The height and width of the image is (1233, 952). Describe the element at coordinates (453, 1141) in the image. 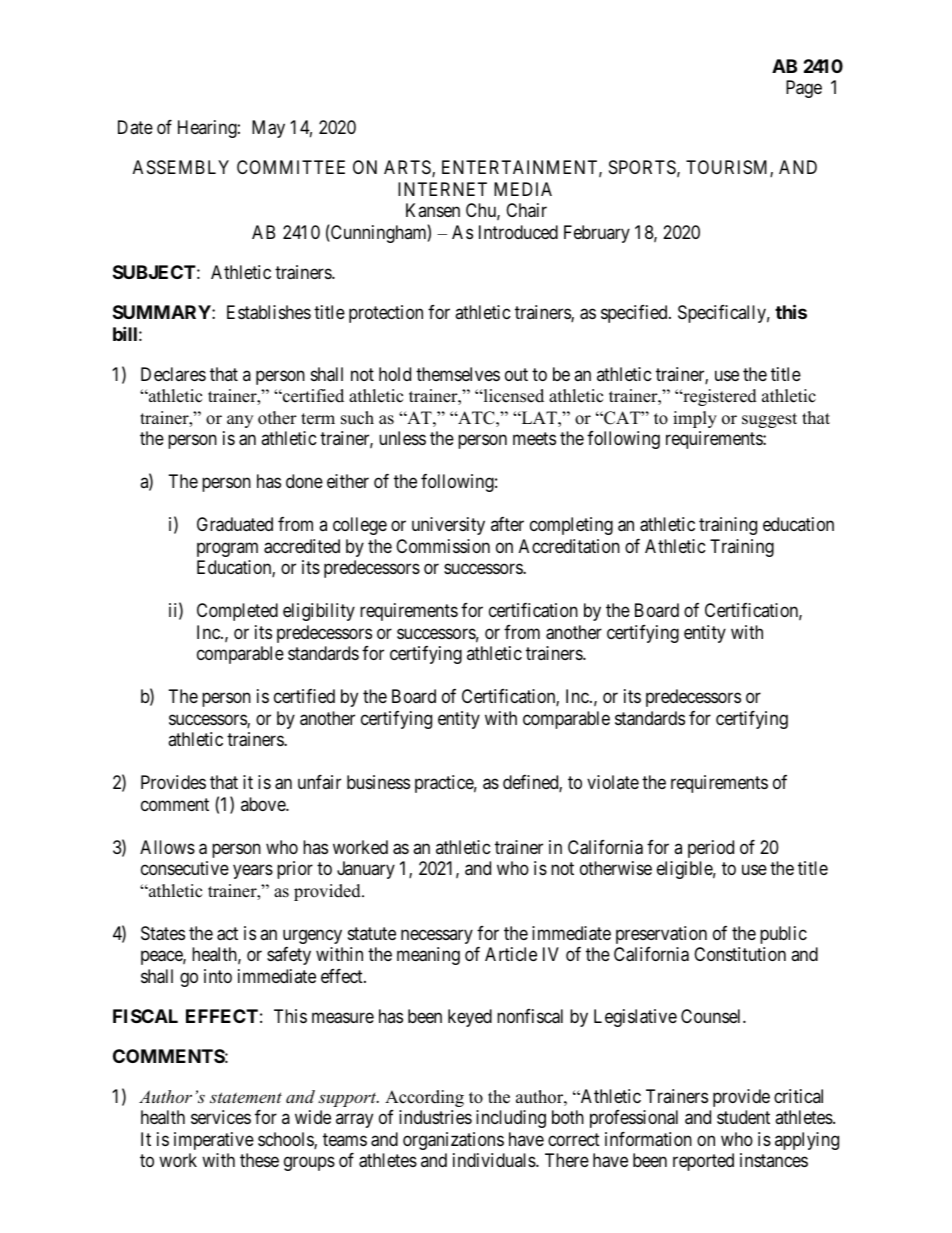

I see `organizations` at that location.
